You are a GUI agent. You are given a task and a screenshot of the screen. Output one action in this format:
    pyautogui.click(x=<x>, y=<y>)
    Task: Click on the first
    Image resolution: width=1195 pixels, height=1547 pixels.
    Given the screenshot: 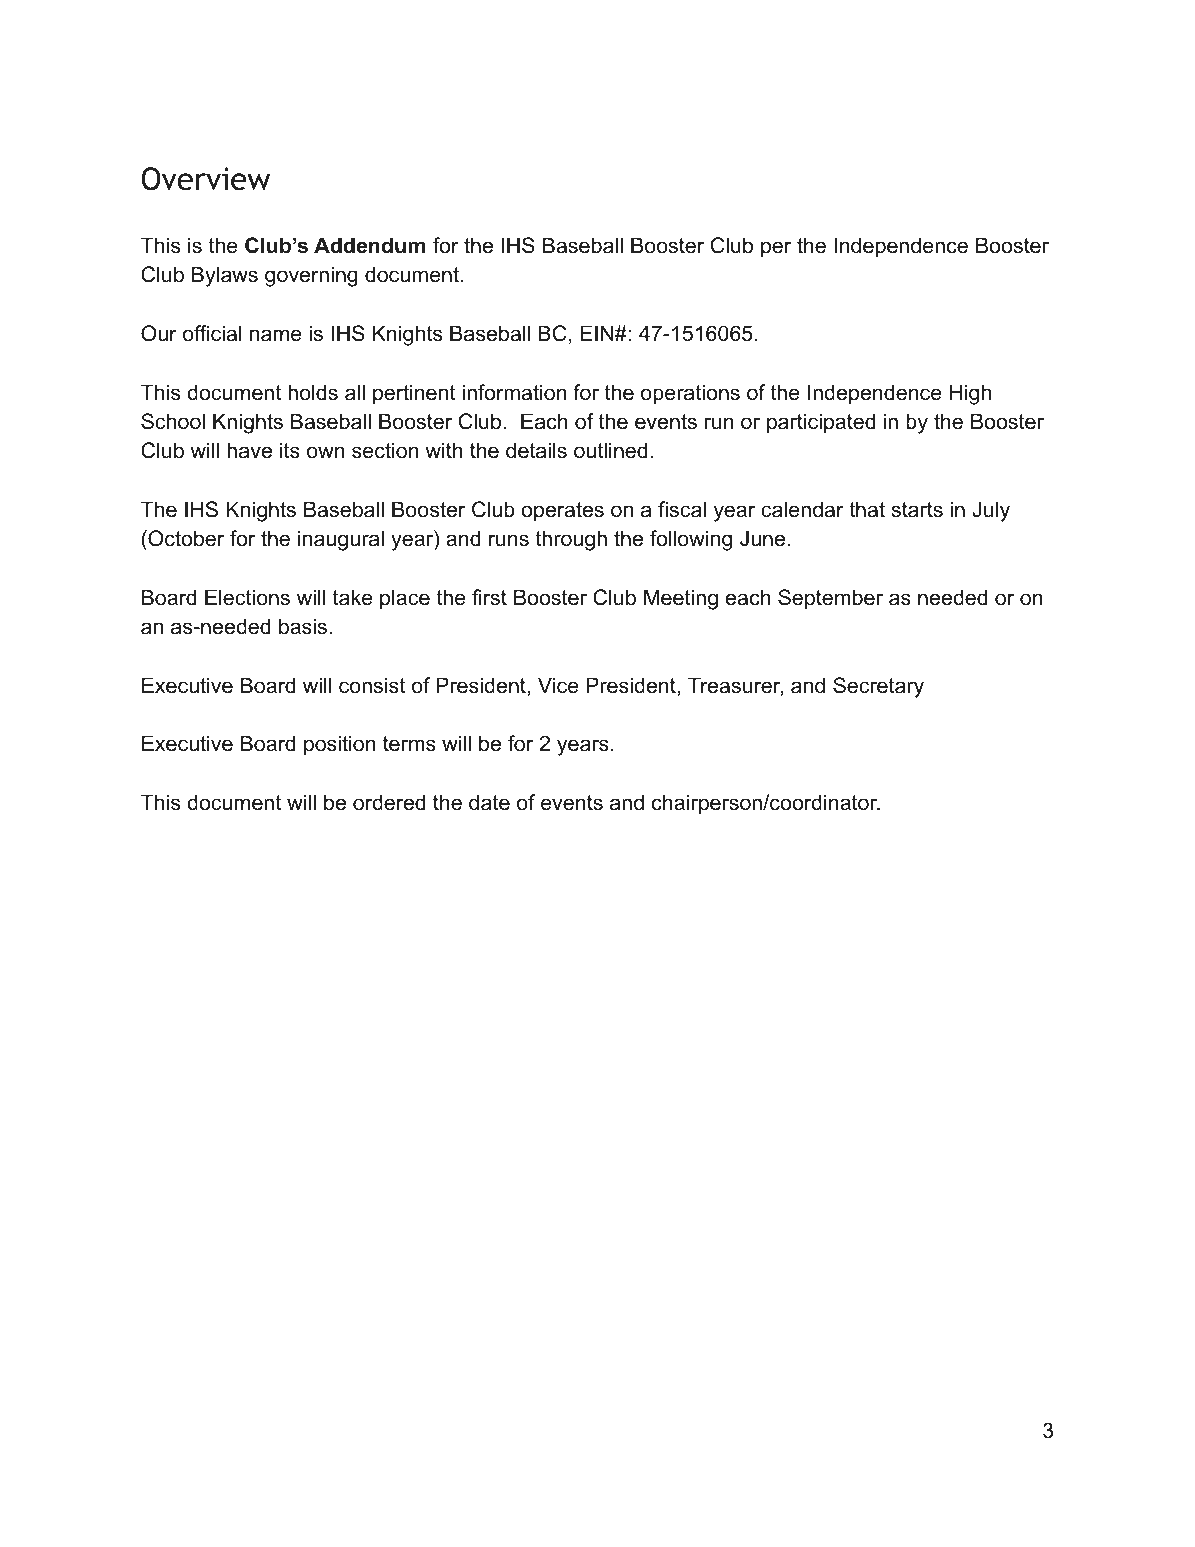 What is the action you would take?
    pyautogui.click(x=489, y=597)
